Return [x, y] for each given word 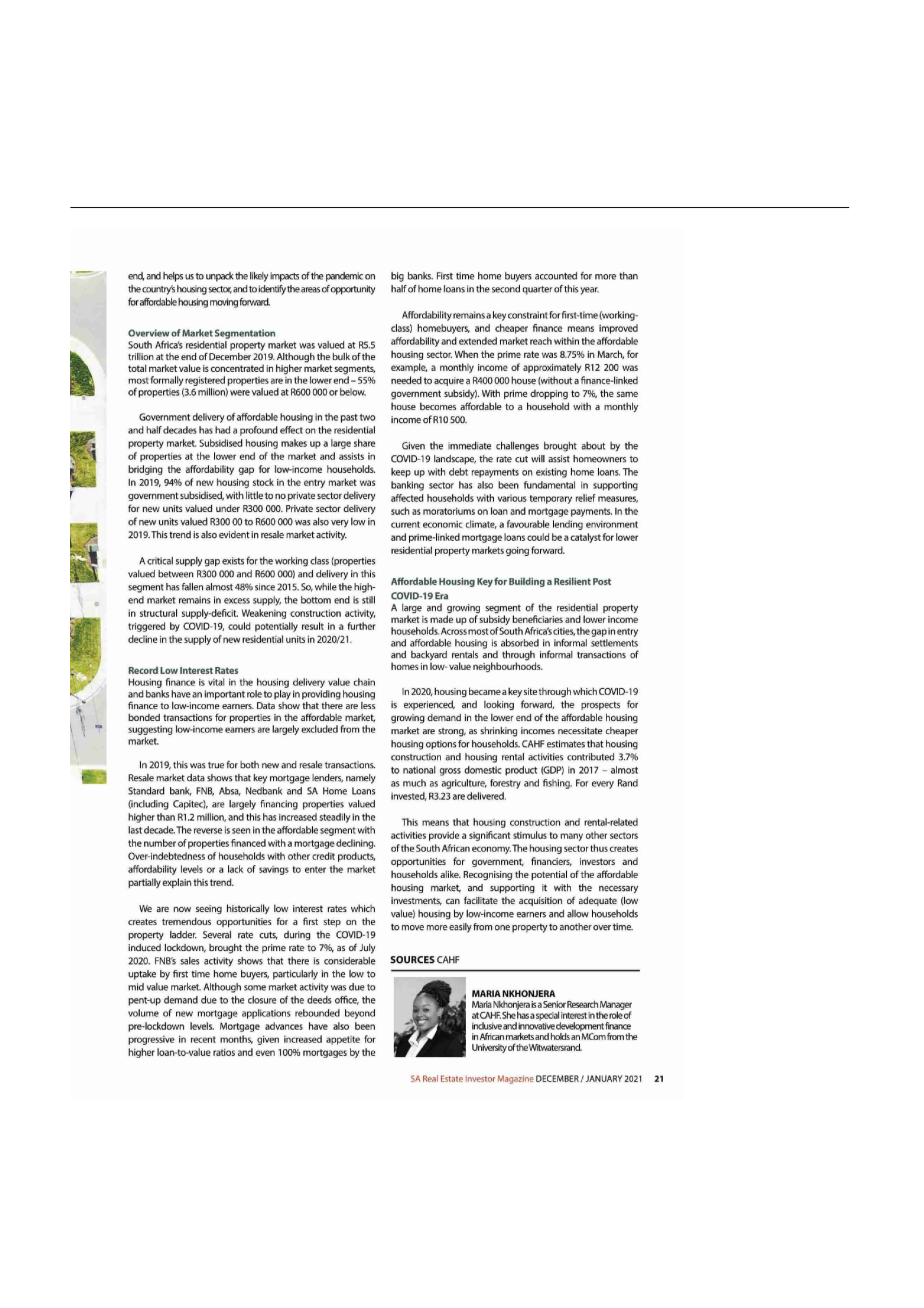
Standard [146, 791]
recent [203, 1039]
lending [568, 525]
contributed [590, 757]
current [405, 524]
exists [234, 561]
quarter [537, 290]
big [398, 279]
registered [204, 381]
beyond [360, 1014]
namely [361, 779]
